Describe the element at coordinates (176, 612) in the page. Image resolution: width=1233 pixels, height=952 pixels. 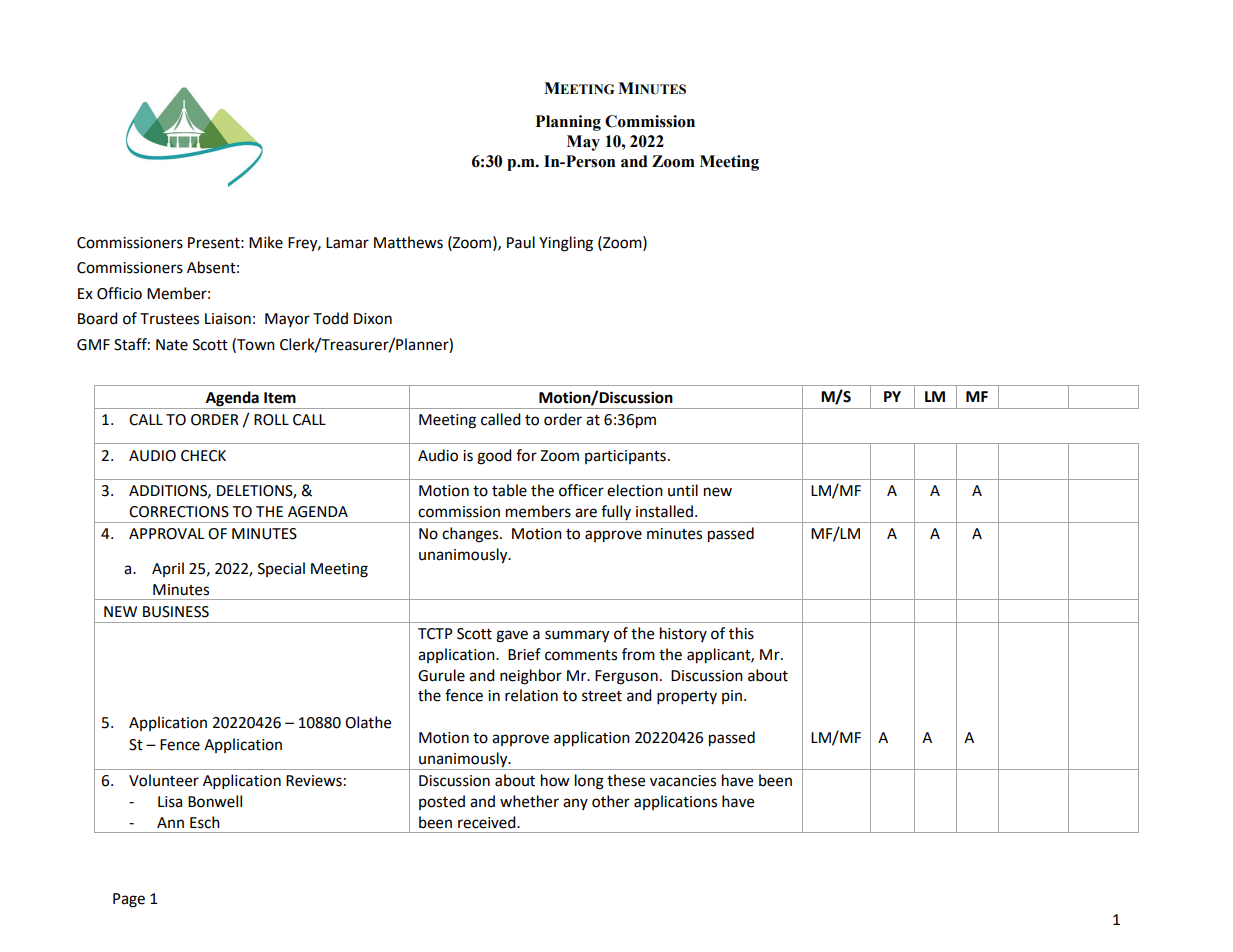
I see `BUSINESS` at that location.
